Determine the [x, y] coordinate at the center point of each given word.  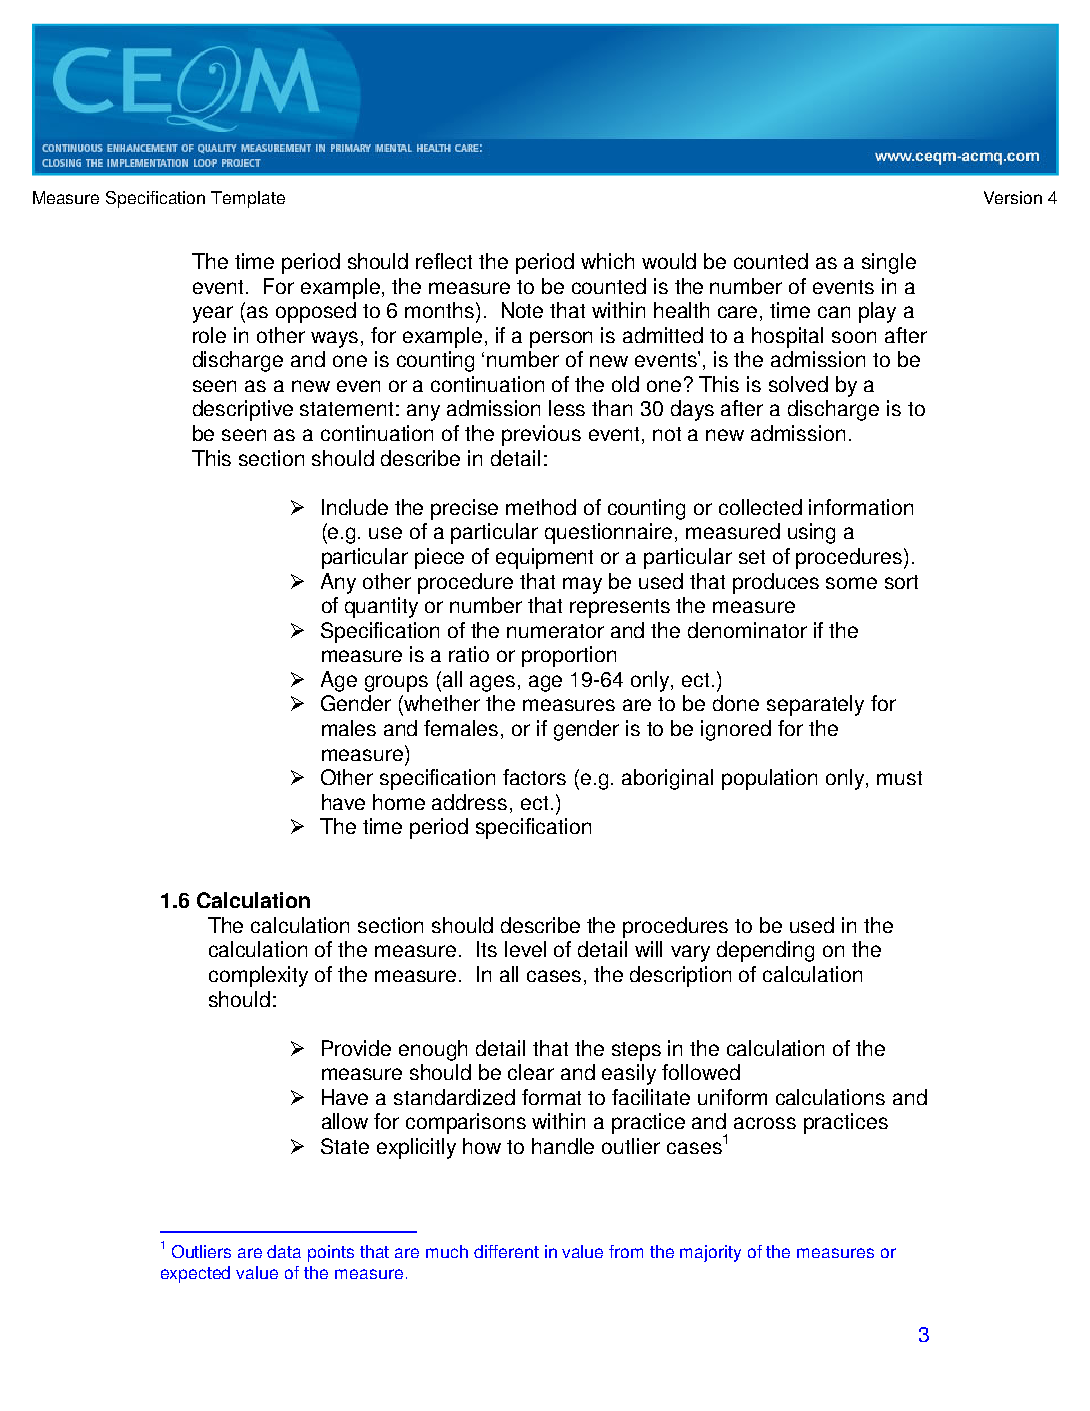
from [626, 1251]
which [607, 261]
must [899, 778]
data [284, 1251]
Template [248, 199]
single [889, 263]
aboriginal [667, 779]
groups [396, 683]
